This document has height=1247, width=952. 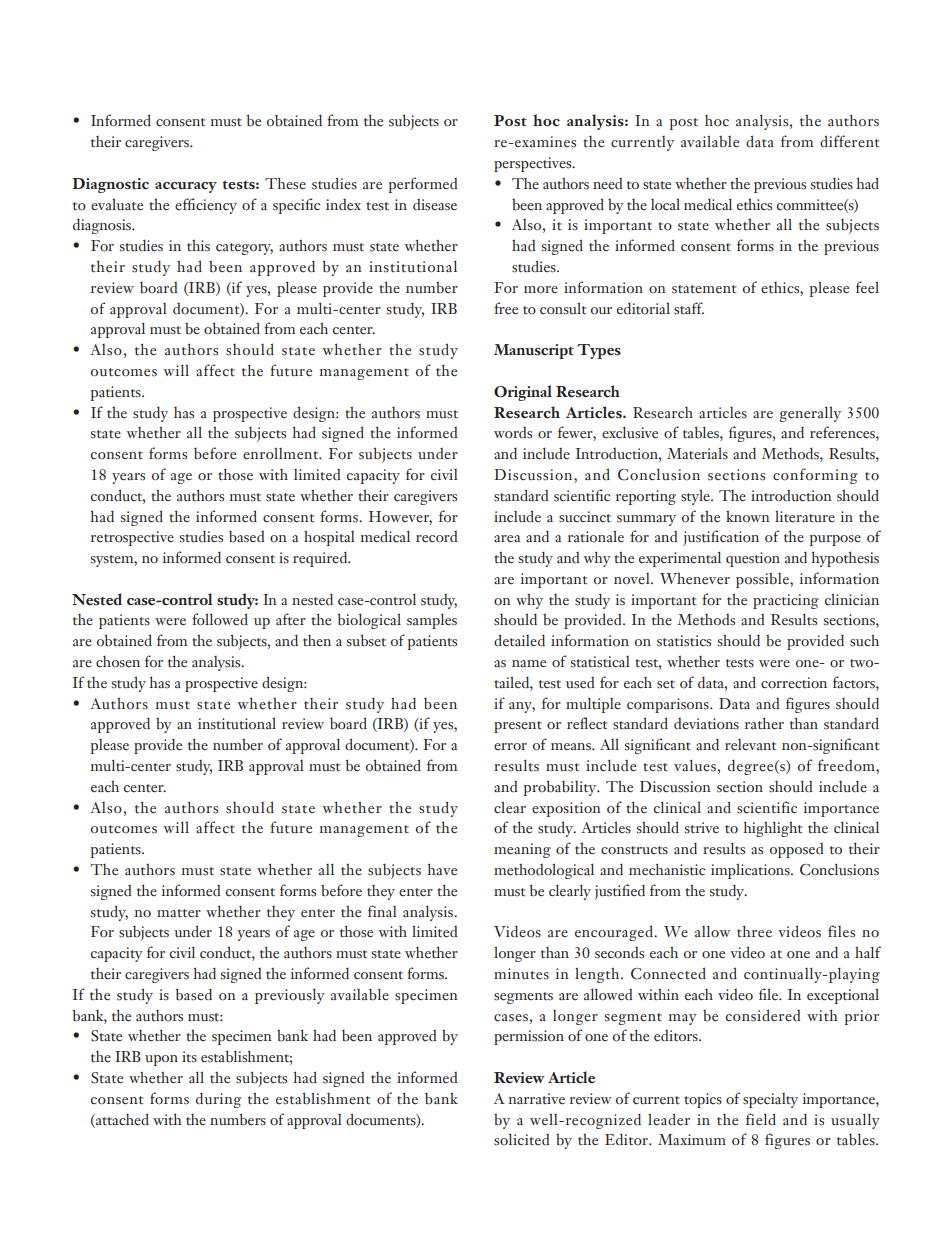 I want to click on narrative, so click(x=536, y=1099).
